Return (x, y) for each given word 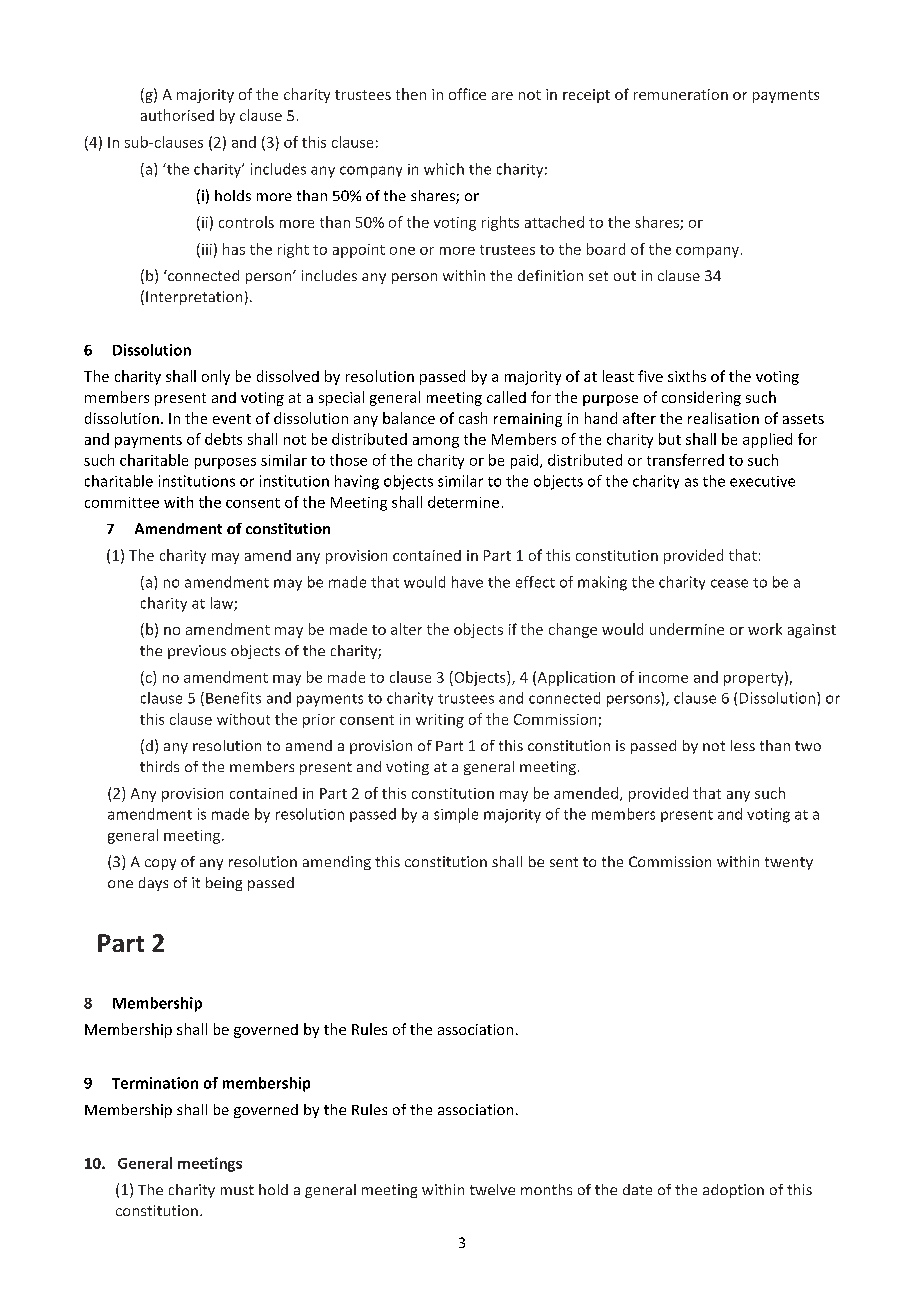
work (765, 629)
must (237, 1190)
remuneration (681, 94)
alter (406, 629)
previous (197, 652)
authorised (177, 115)
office (467, 94)
